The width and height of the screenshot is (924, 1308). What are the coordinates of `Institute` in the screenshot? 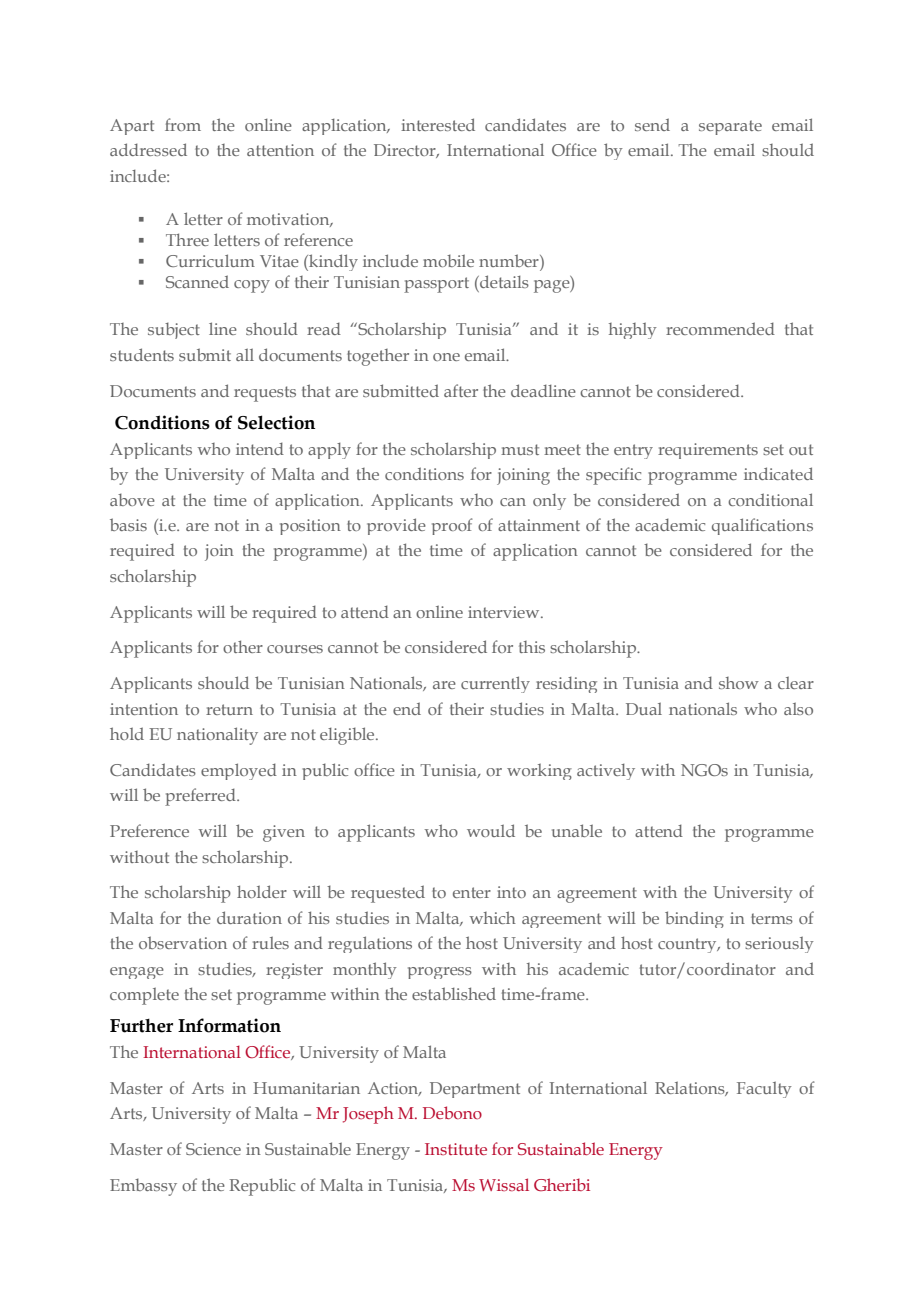 It's located at (456, 1149).
